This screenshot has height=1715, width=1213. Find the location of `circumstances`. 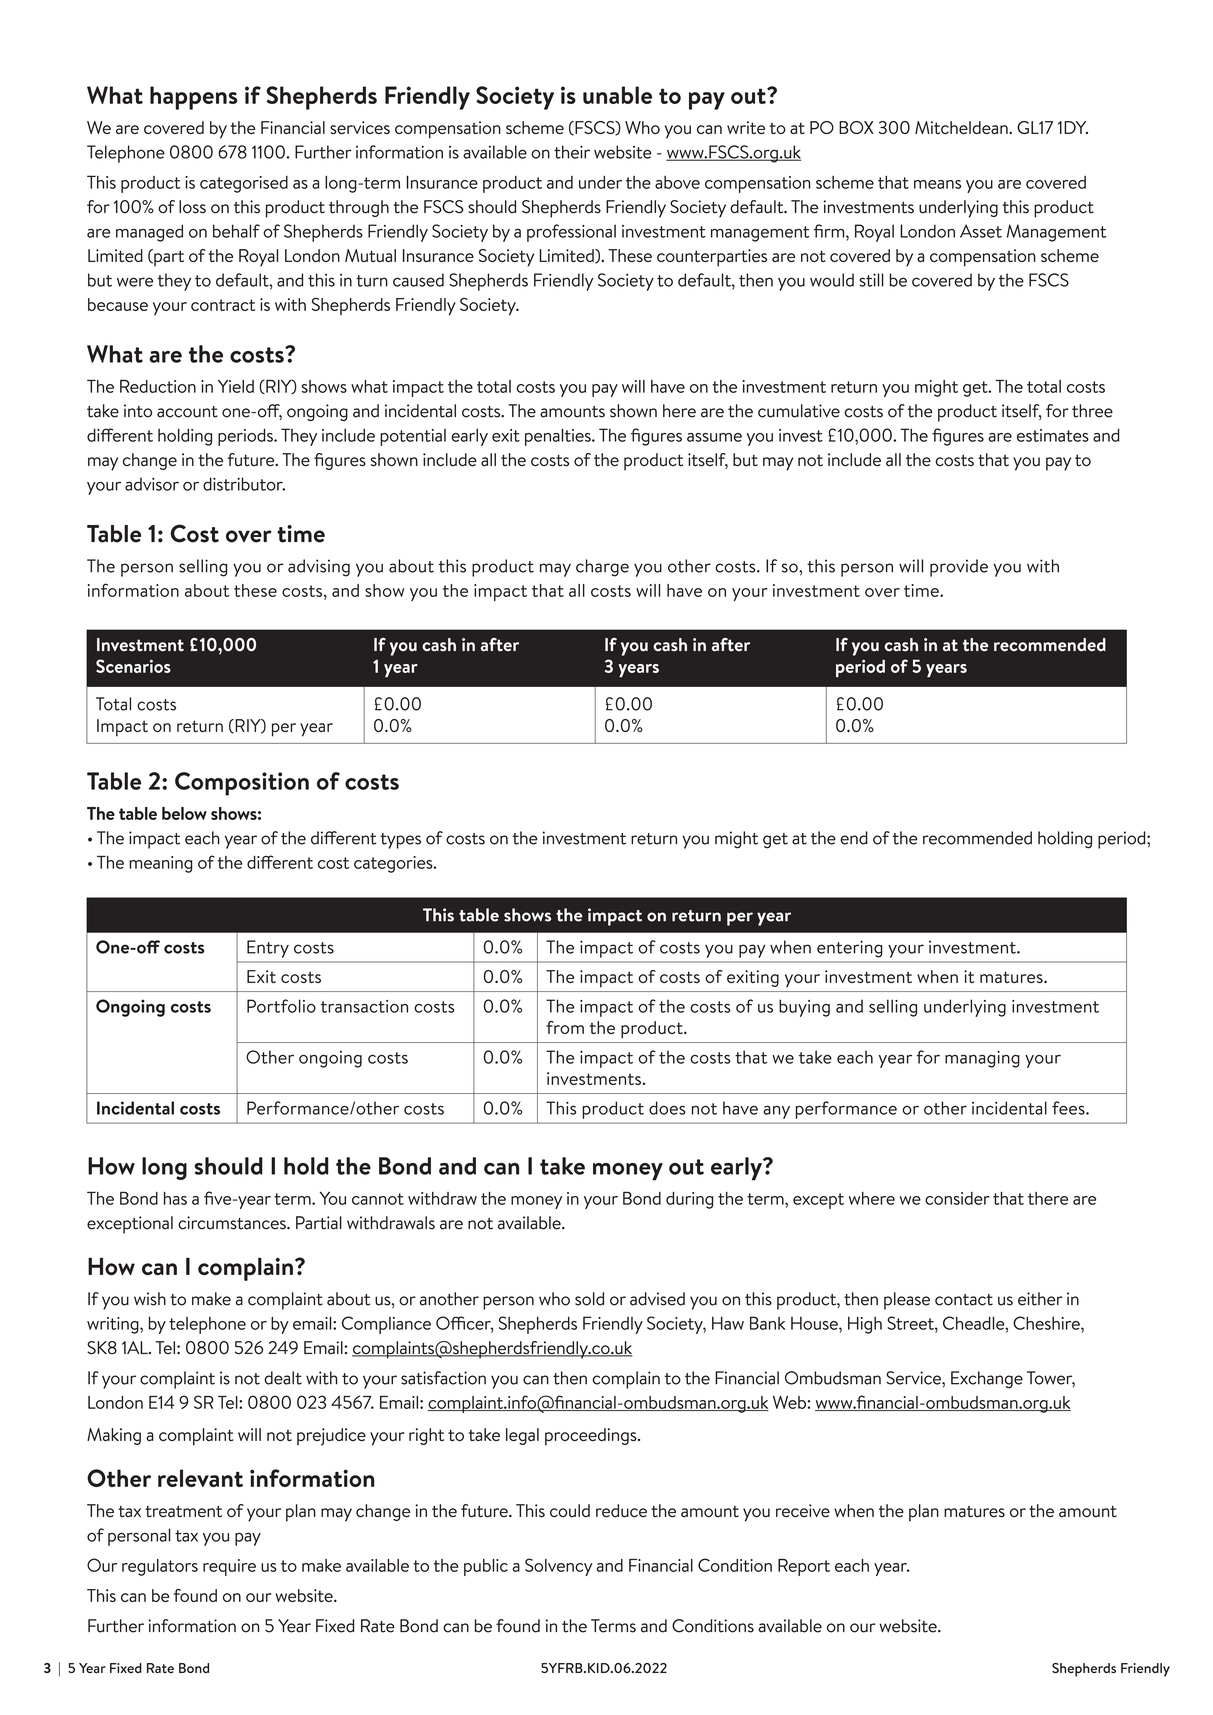

circumstances is located at coordinates (233, 1223).
